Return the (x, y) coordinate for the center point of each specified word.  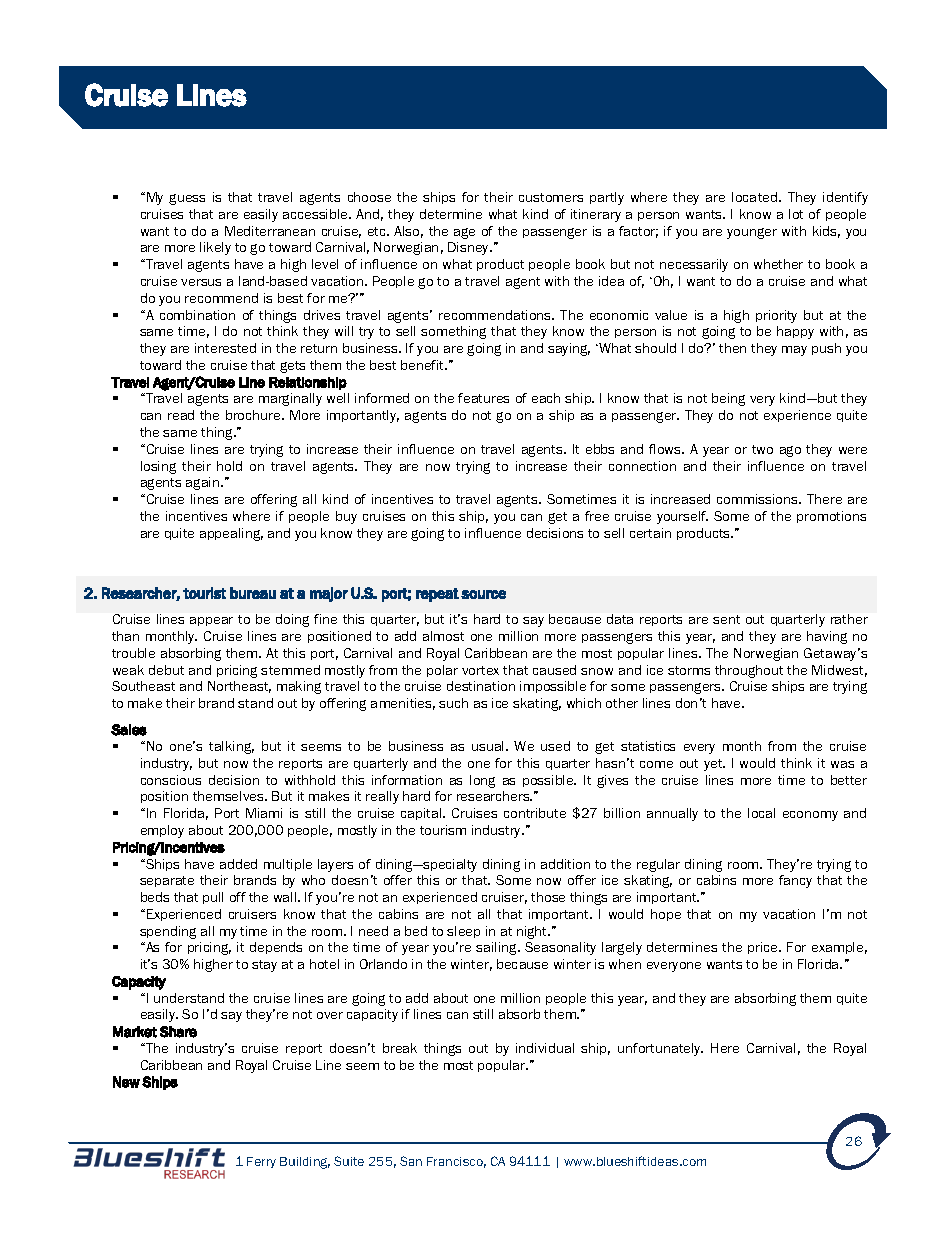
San (411, 1161)
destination (481, 686)
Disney (470, 248)
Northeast (239, 687)
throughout (749, 671)
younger (752, 233)
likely (215, 248)
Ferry (261, 1162)
